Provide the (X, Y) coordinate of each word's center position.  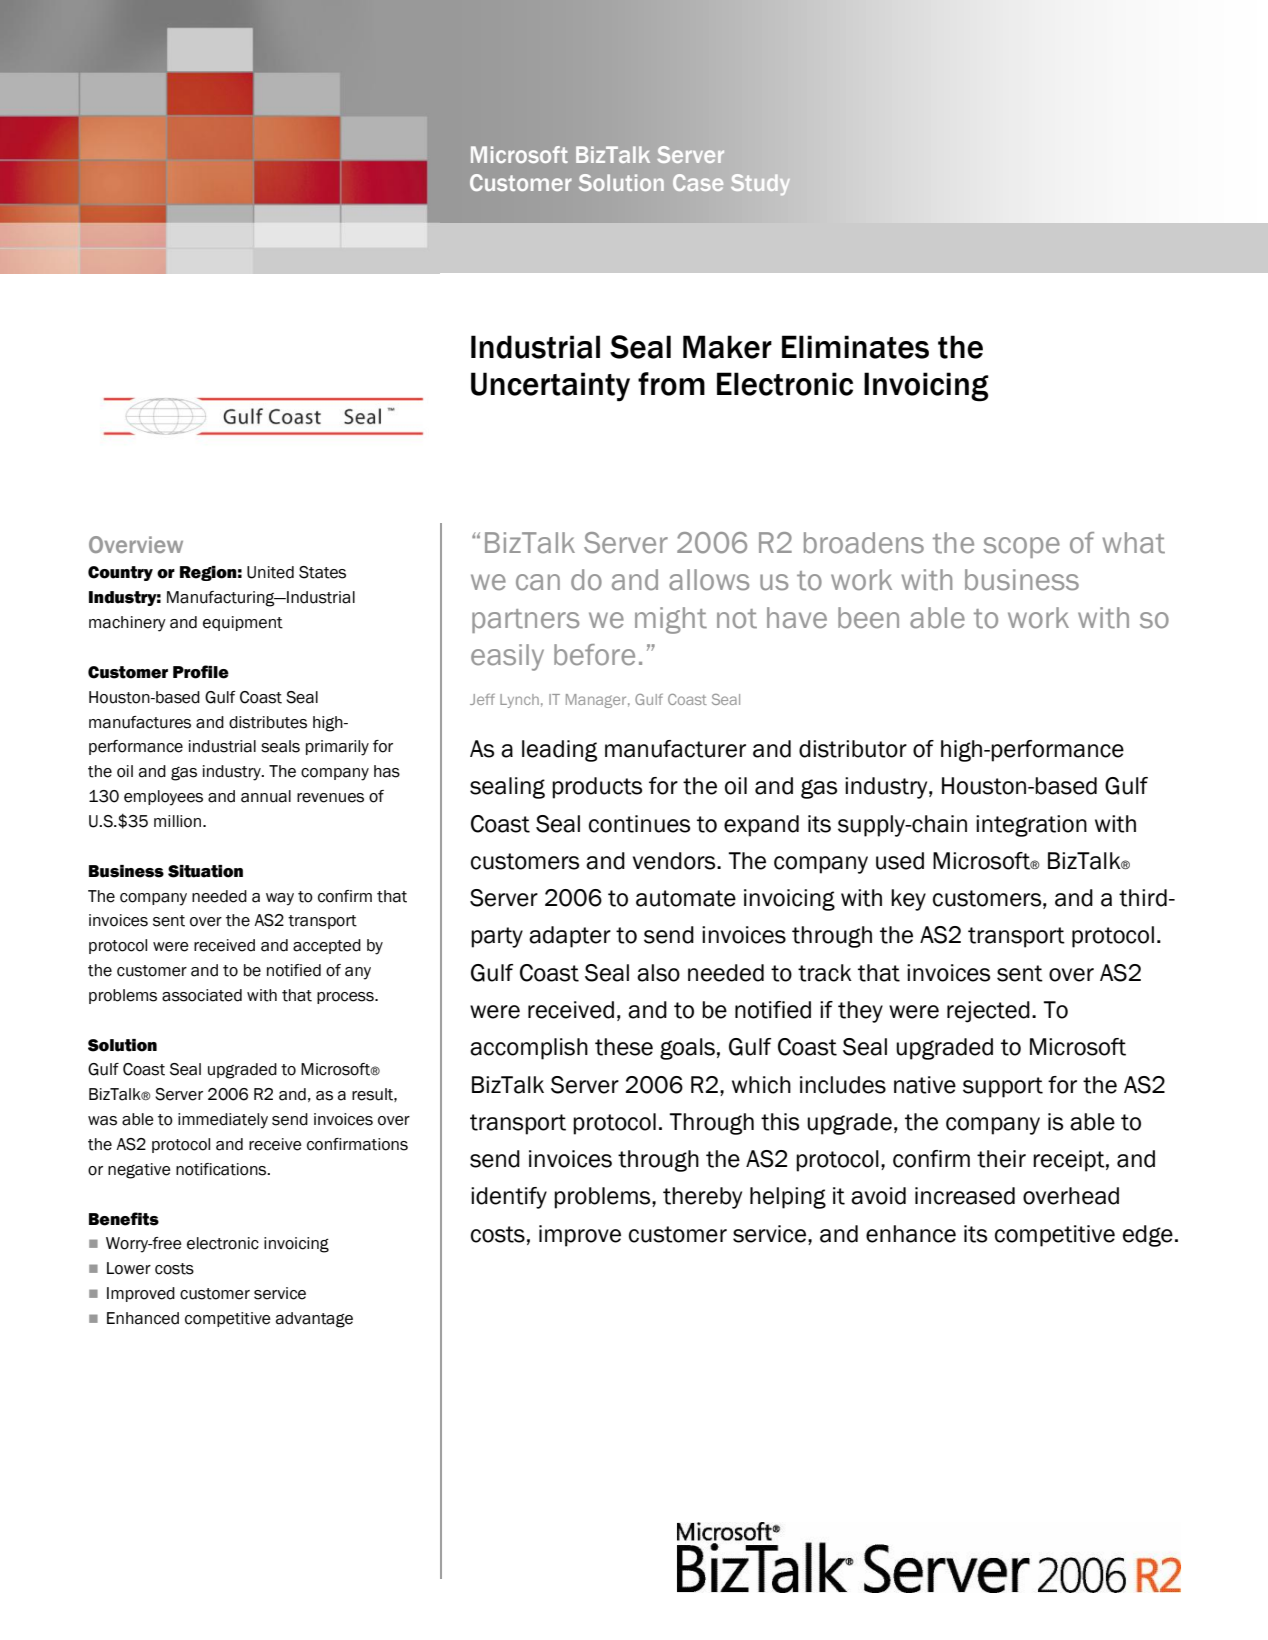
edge (1148, 1236)
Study (760, 184)
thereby (702, 1198)
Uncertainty (550, 387)
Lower (129, 1268)
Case (698, 182)
